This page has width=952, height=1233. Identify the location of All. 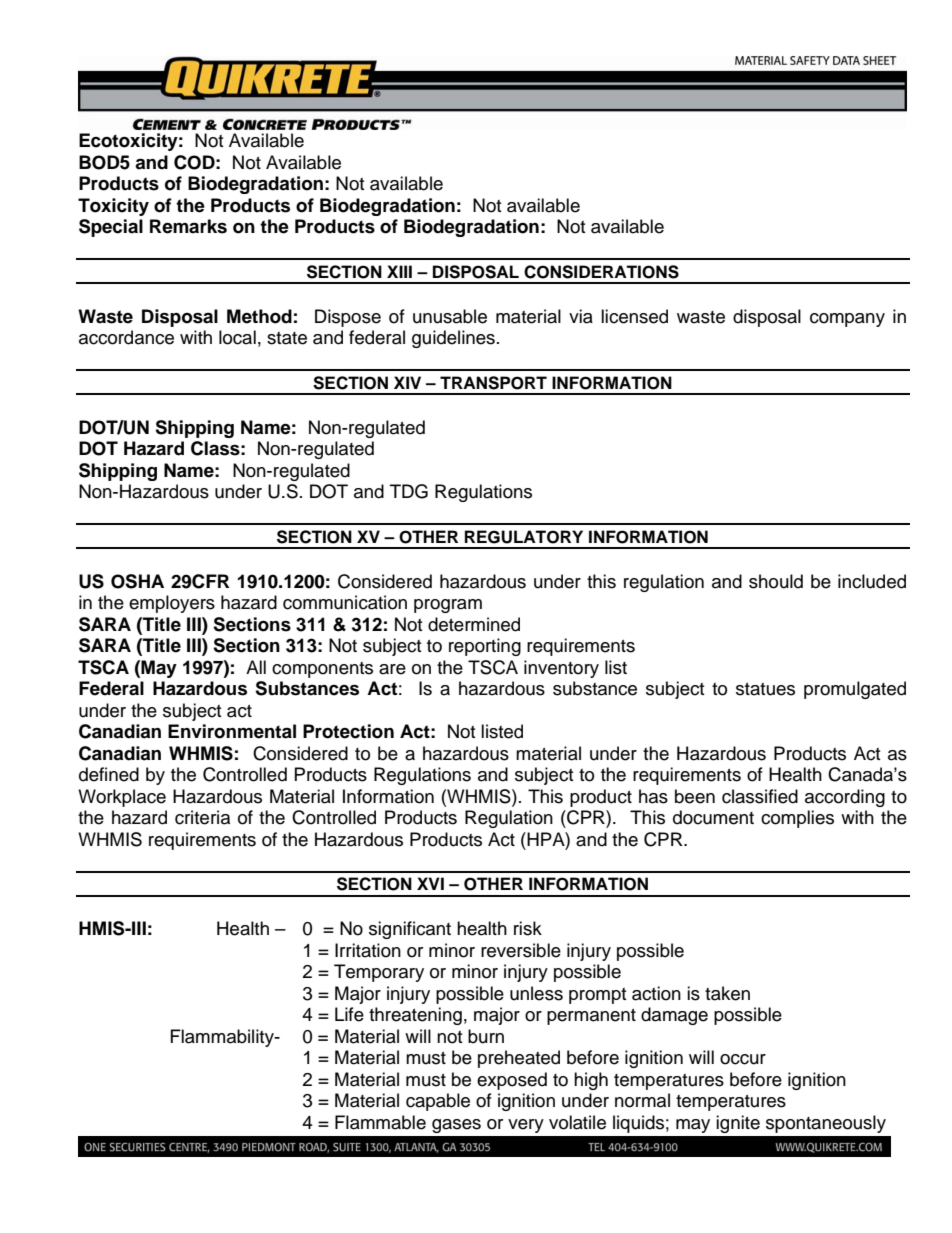
(256, 667).
